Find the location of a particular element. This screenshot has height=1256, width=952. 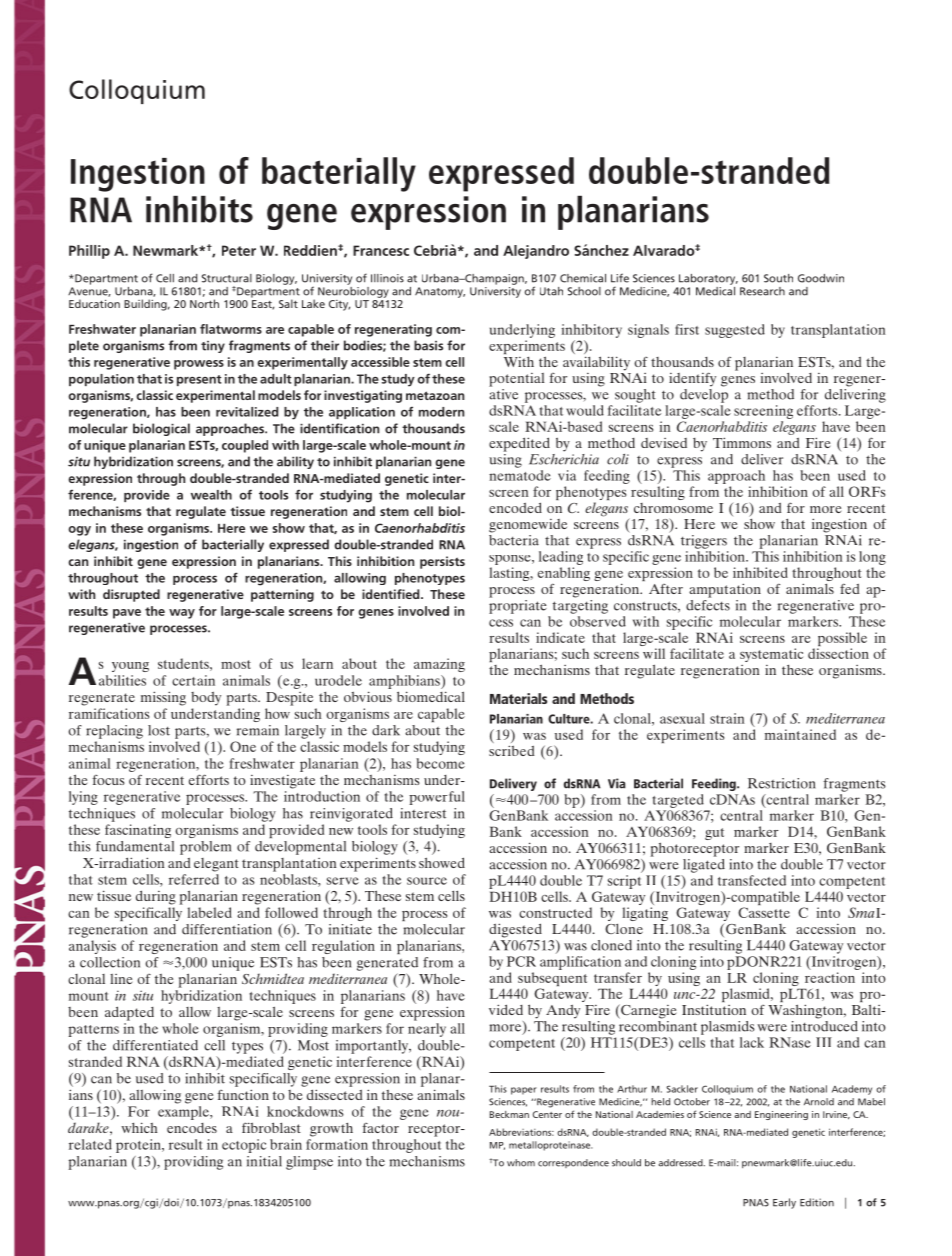

disrupted is located at coordinates (131, 595).
